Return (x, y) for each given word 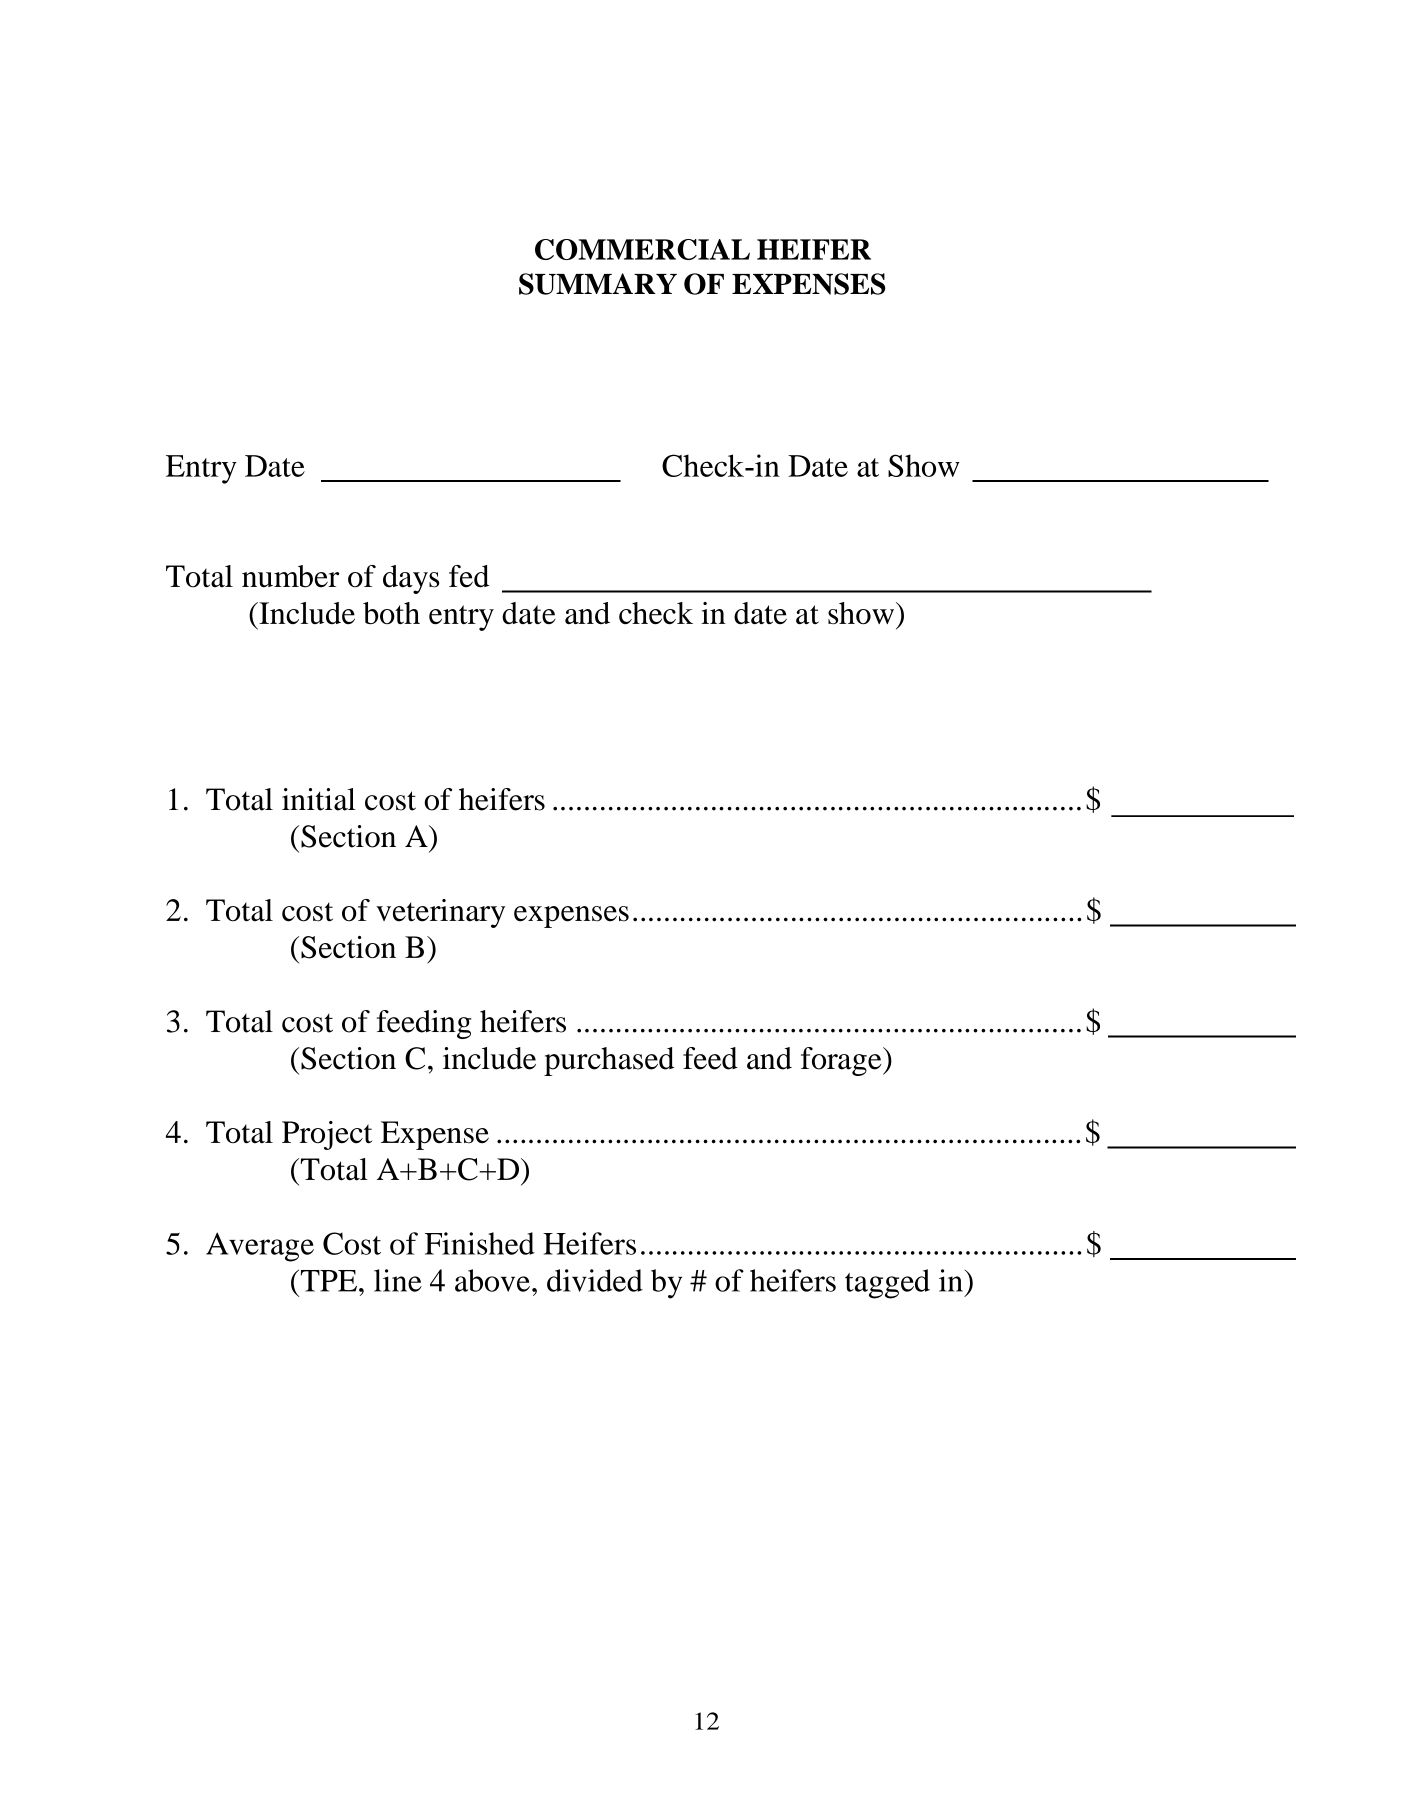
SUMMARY (598, 284)
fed (469, 576)
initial (319, 799)
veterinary (440, 913)
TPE (327, 1281)
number (290, 576)
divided (595, 1280)
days (411, 579)
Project (327, 1135)
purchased (609, 1061)
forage (842, 1061)
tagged (887, 1284)
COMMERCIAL (642, 249)
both (391, 613)
